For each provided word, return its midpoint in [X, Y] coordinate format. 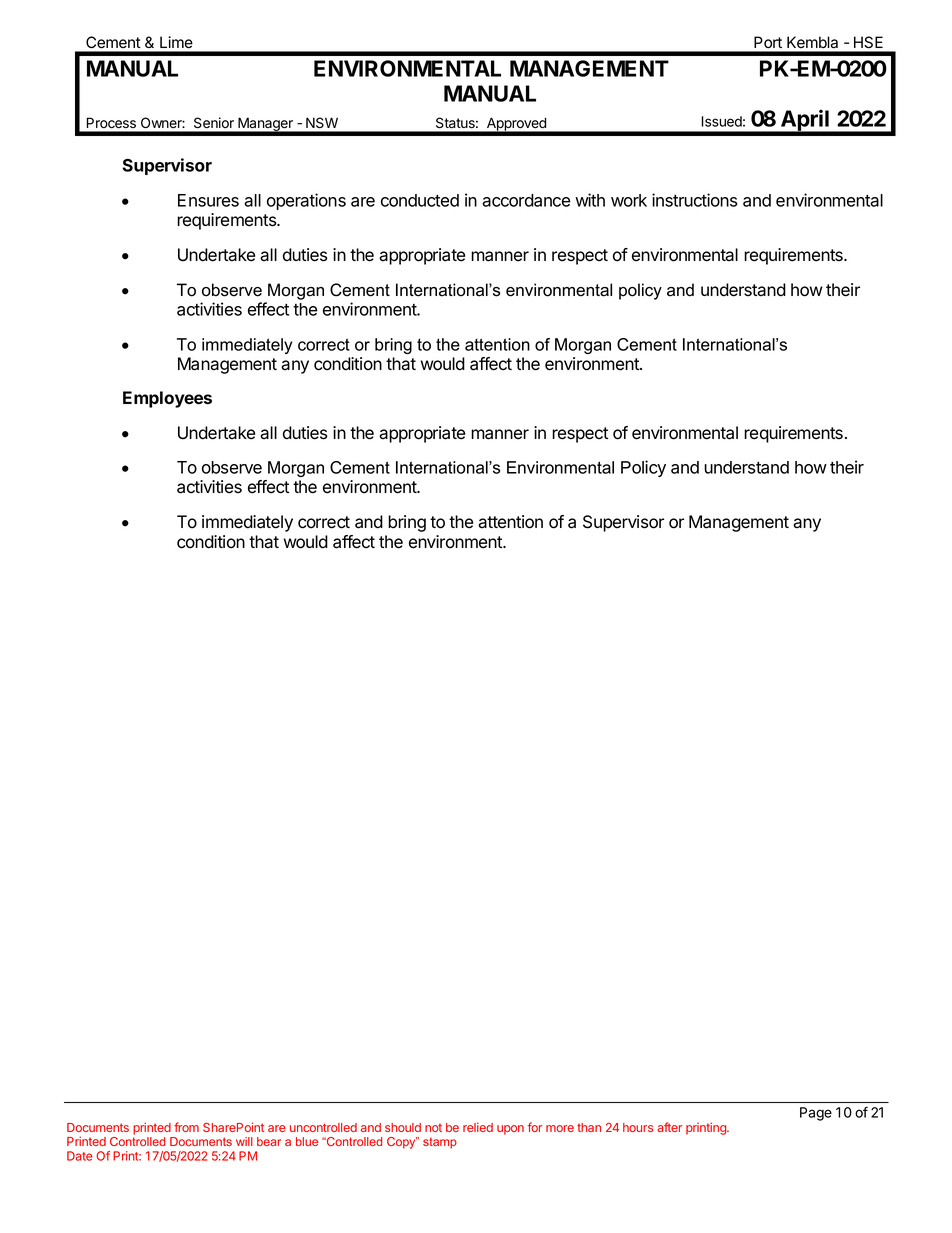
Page [816, 1114]
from [186, 1127]
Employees [167, 399]
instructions [694, 200]
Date [80, 1156]
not [433, 1127]
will [244, 1141]
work [629, 200]
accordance [526, 200]
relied [478, 1127]
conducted [420, 200]
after [669, 1127]
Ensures [208, 200]
